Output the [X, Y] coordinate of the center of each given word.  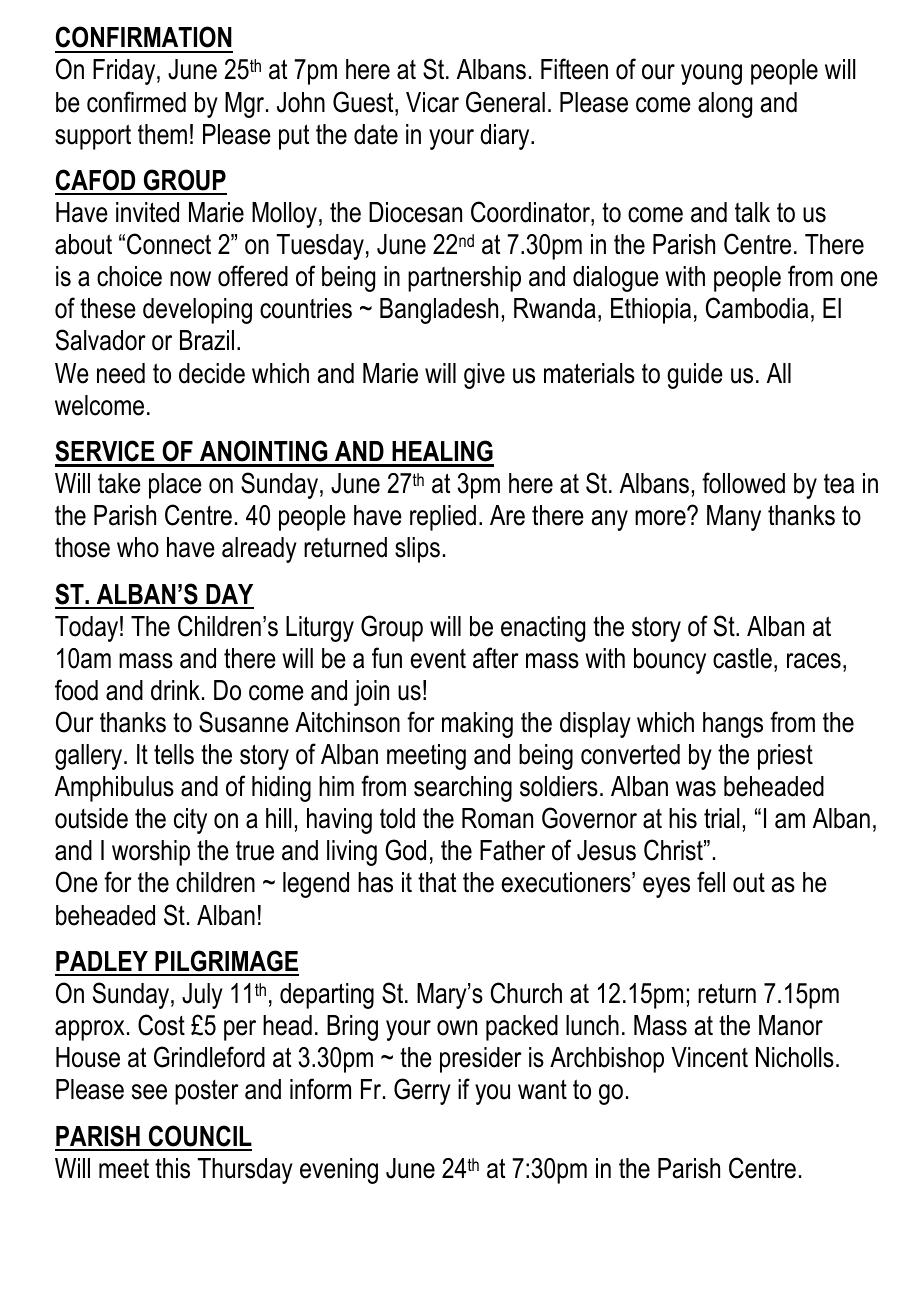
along [725, 105]
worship [151, 853]
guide [695, 376]
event [438, 659]
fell [711, 882]
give [484, 376]
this [172, 1168]
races [814, 661]
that [437, 882]
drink [175, 690]
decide [212, 373]
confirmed [136, 102]
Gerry [422, 1091]
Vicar [432, 102]
